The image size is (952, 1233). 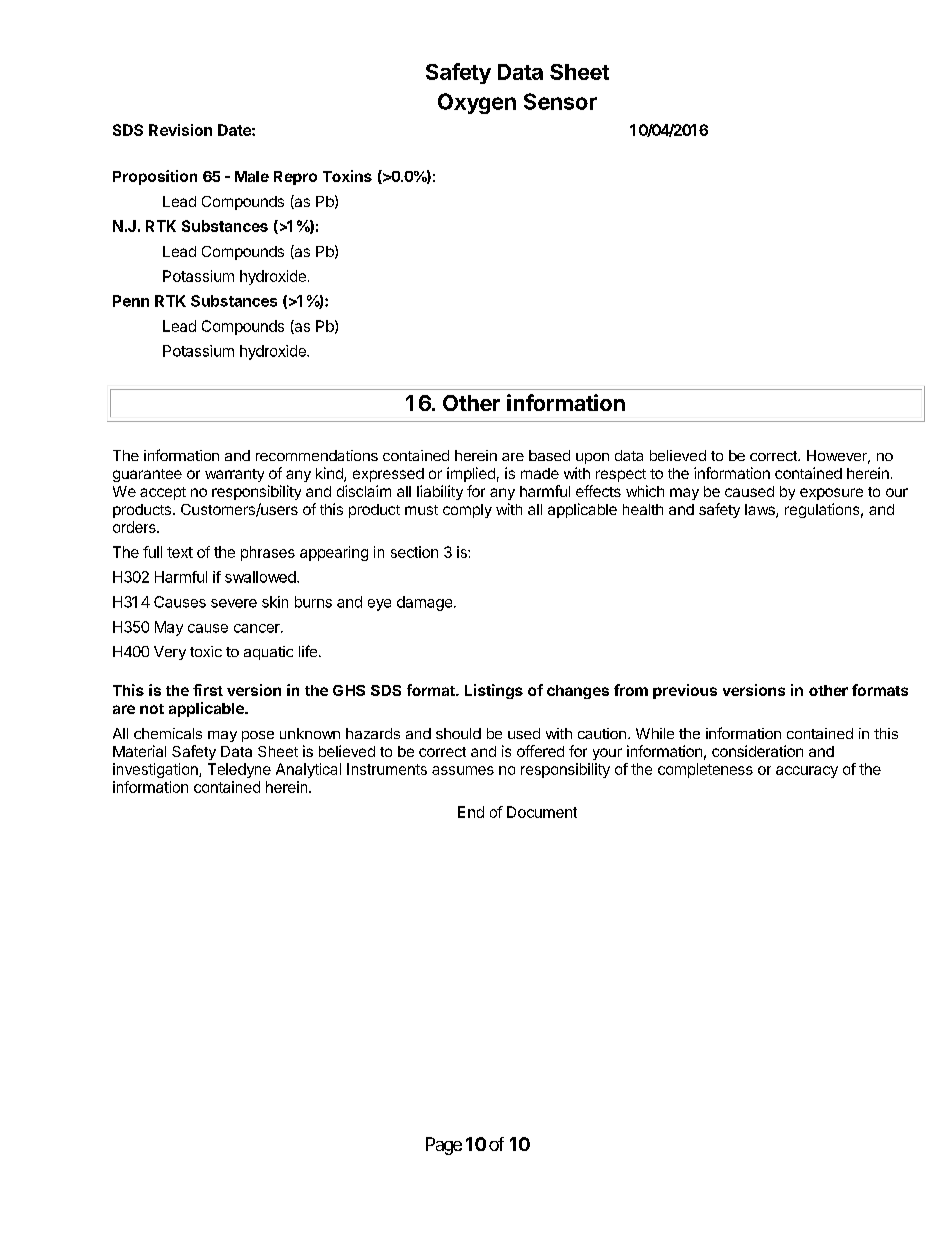 What do you see at coordinates (444, 1146) in the image?
I see `Page` at bounding box center [444, 1146].
